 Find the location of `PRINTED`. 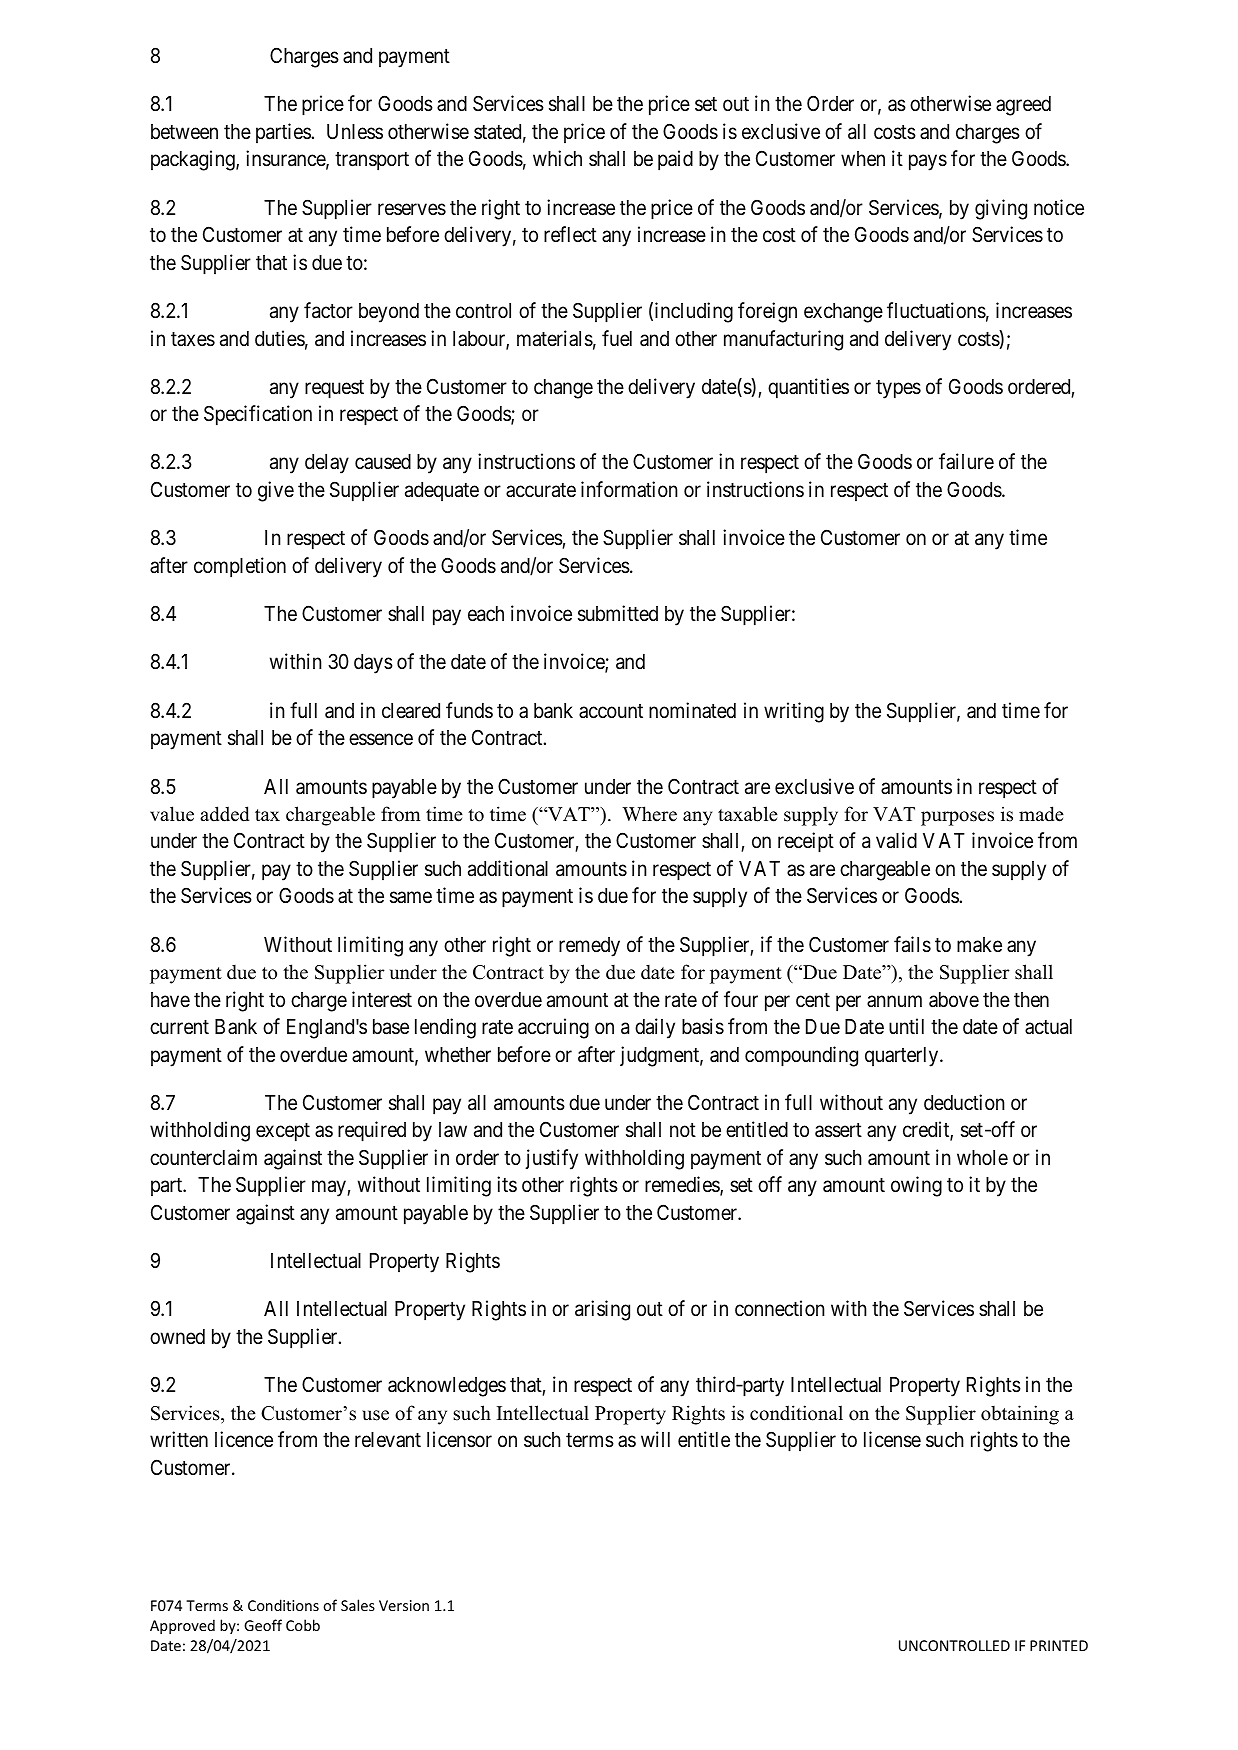

PRINTED is located at coordinates (1059, 1645).
